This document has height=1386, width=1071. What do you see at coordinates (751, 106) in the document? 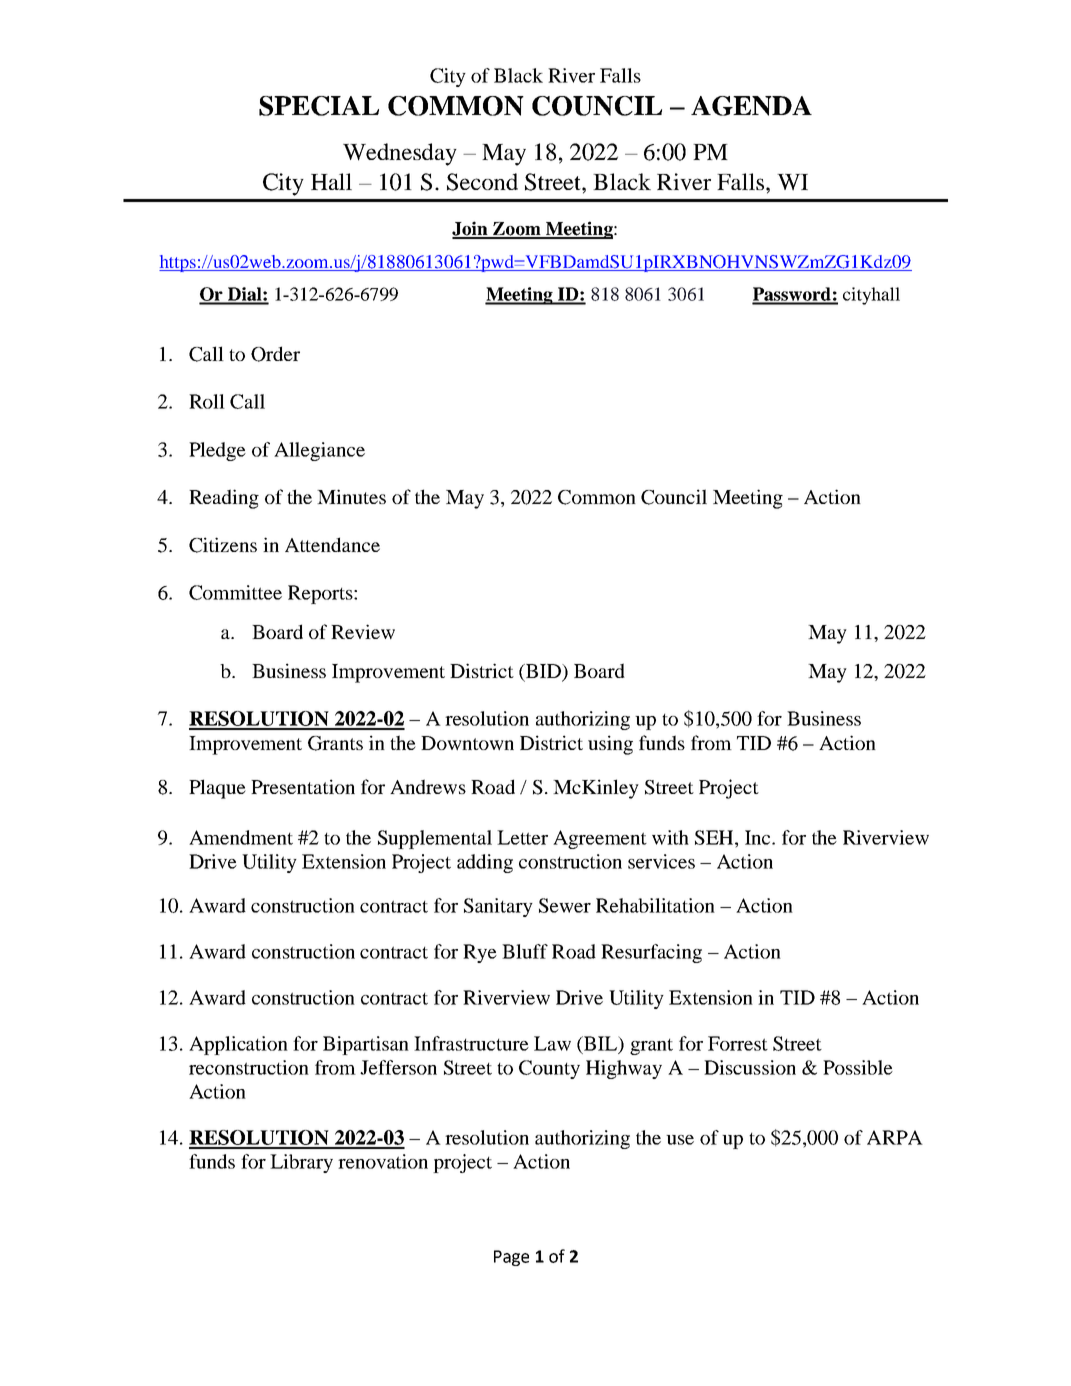
I see `AGENDA` at bounding box center [751, 106].
